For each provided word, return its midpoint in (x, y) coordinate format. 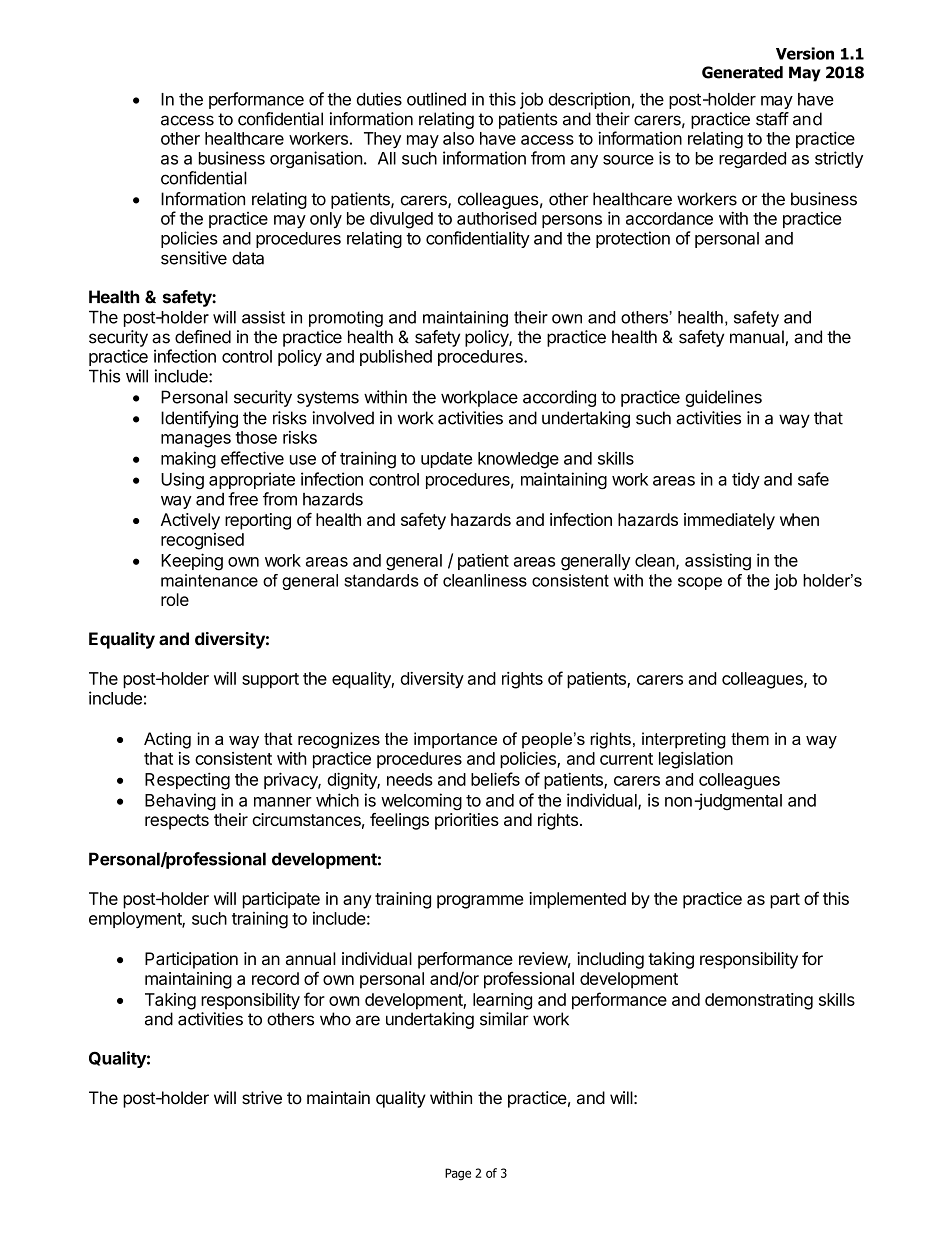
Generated (742, 72)
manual (758, 338)
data (248, 258)
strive (262, 1098)
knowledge (518, 460)
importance (455, 740)
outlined (436, 99)
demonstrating (759, 1001)
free (243, 499)
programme (480, 902)
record (275, 978)
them (750, 738)
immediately (729, 521)
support (270, 681)
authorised (497, 218)
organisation (316, 159)
